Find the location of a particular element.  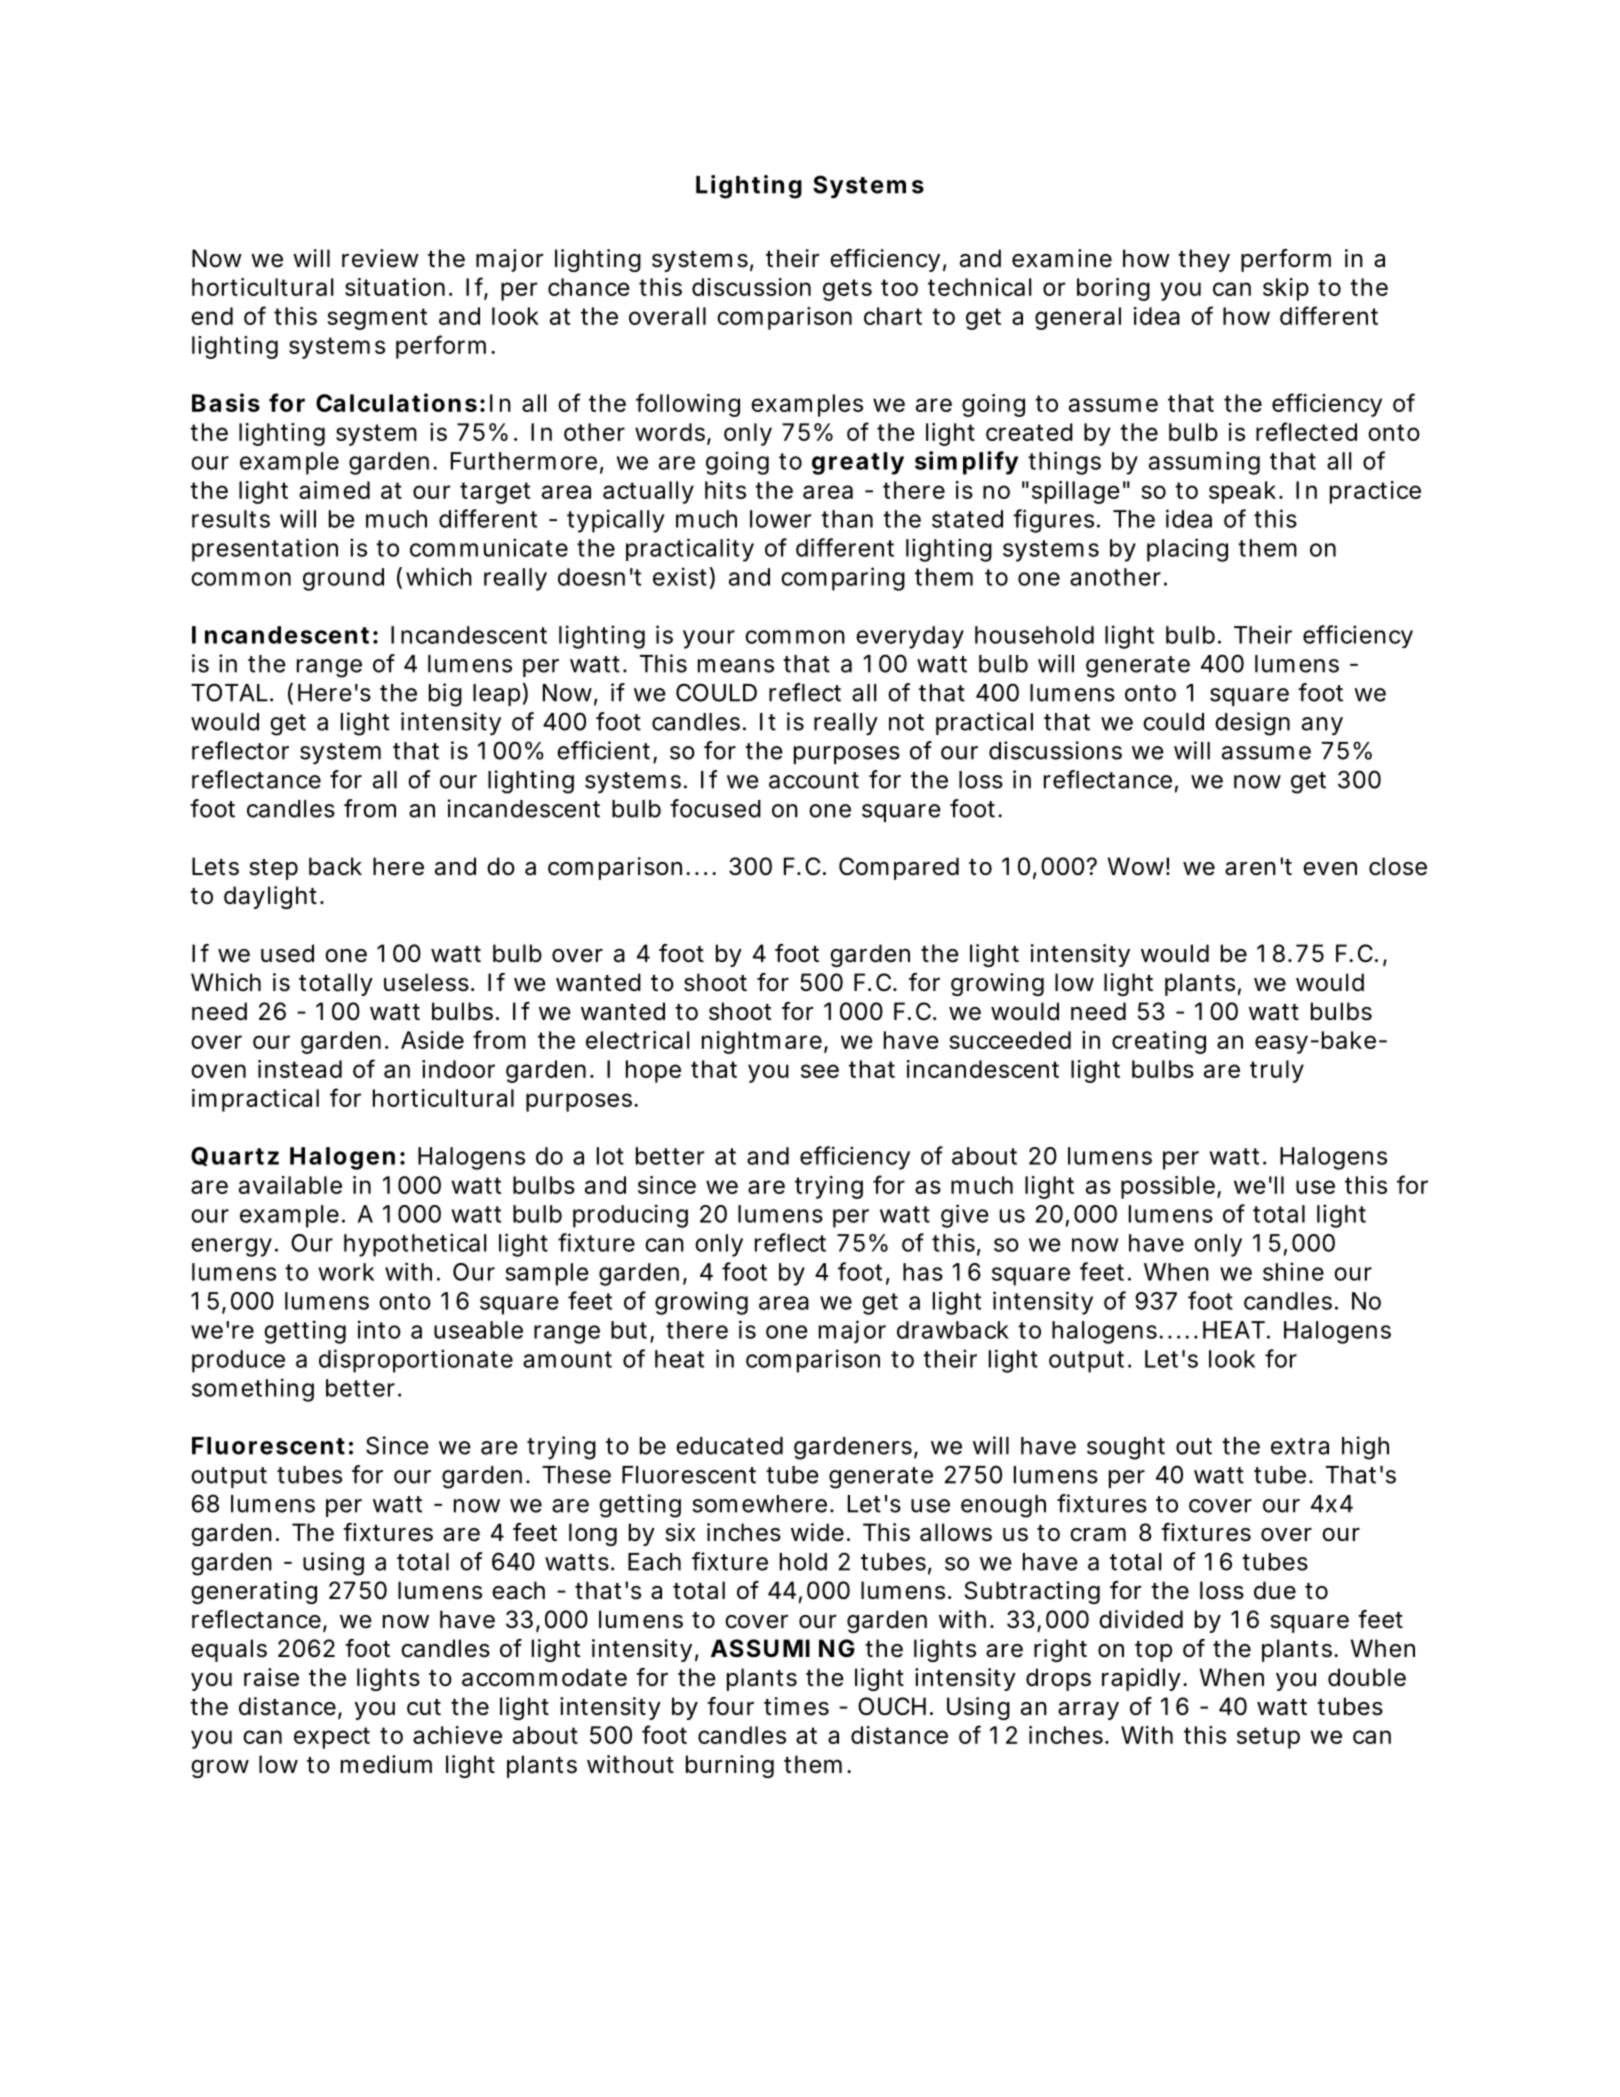

something is located at coordinates (253, 1390).
